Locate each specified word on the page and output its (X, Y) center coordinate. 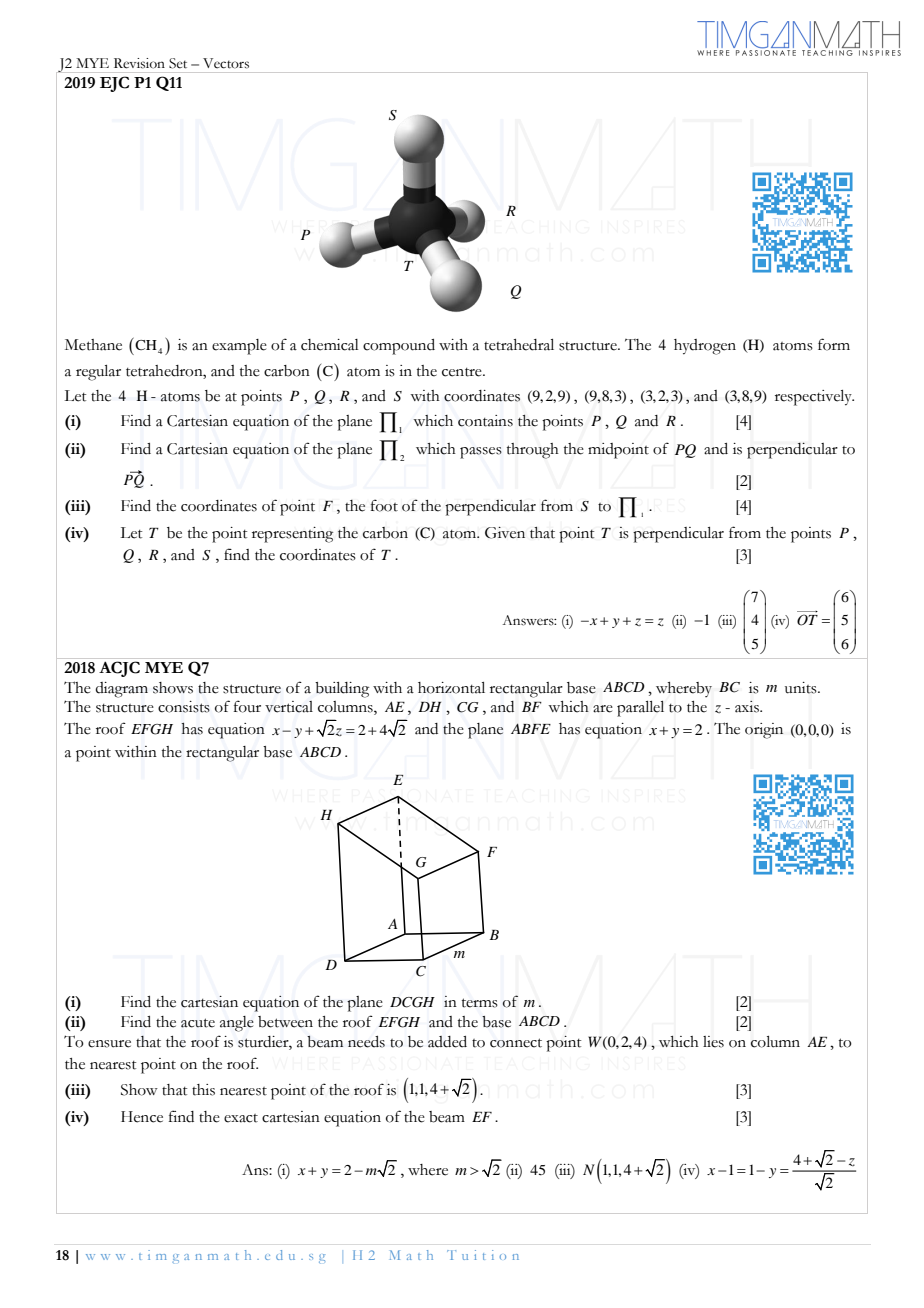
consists (184, 707)
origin (764, 731)
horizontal (451, 688)
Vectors (226, 63)
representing (292, 535)
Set (178, 63)
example (239, 347)
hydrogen (705, 347)
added (447, 1042)
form (834, 344)
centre (463, 372)
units (802, 688)
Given (505, 533)
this (203, 1090)
